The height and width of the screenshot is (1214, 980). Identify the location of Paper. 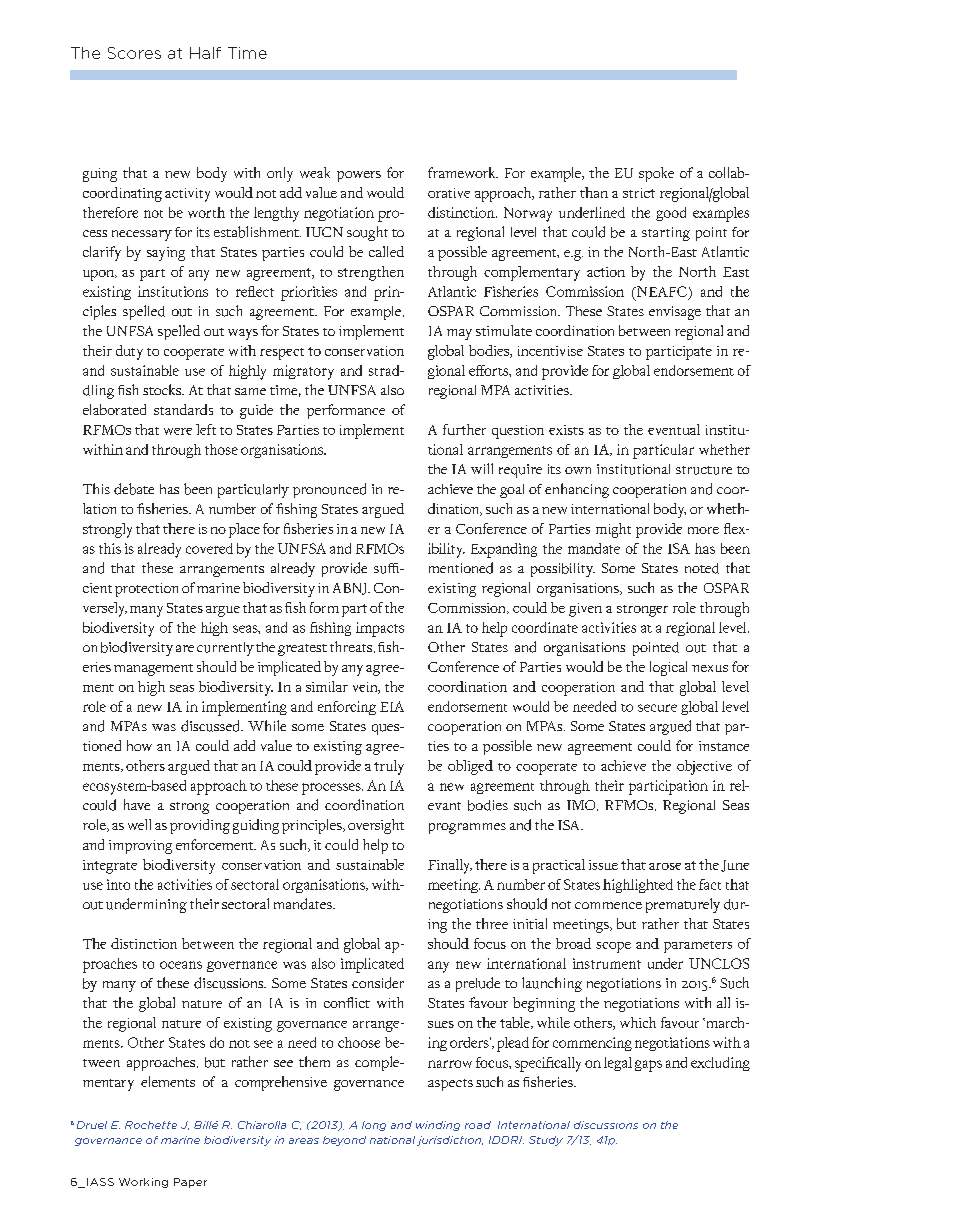
(190, 1183).
